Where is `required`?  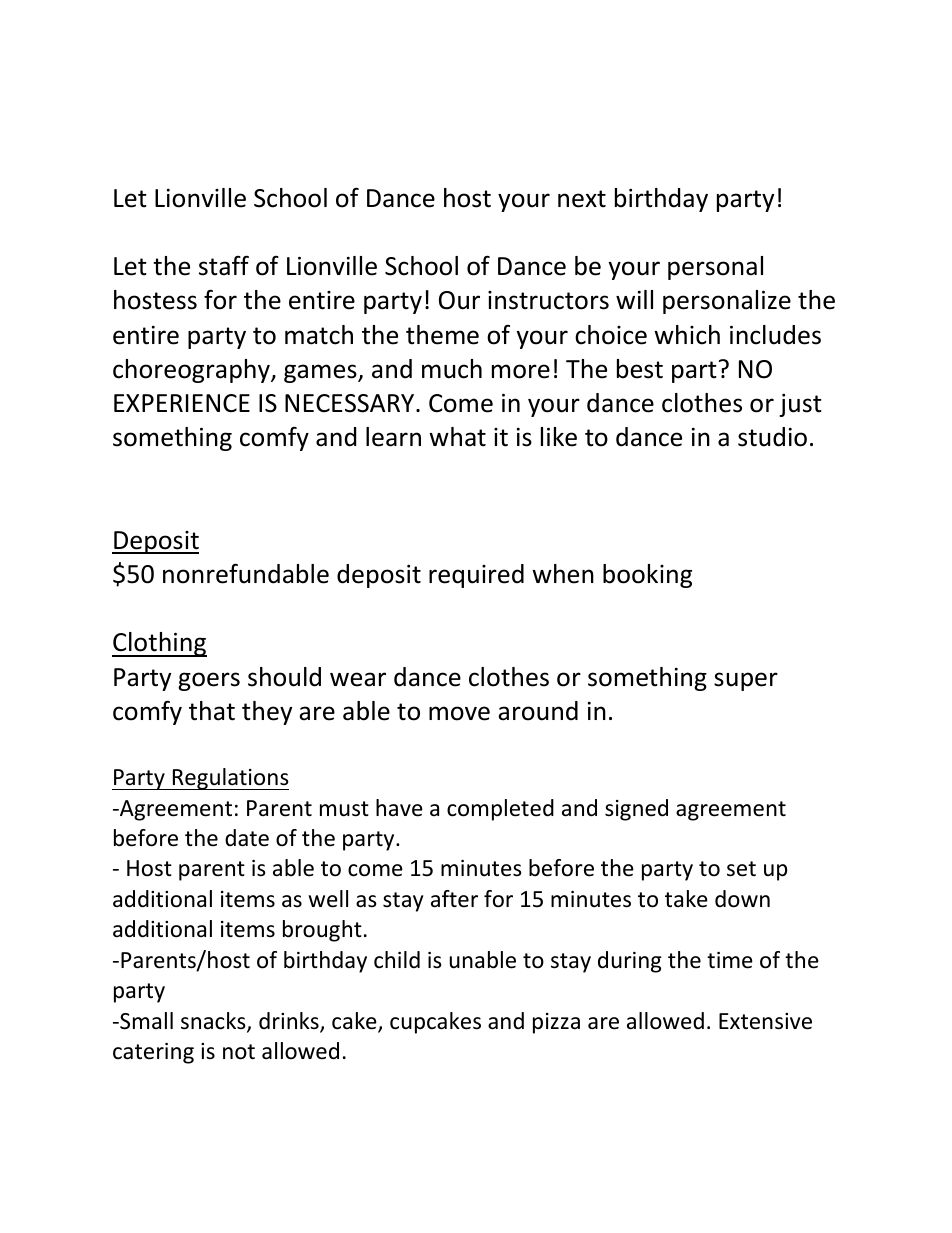 required is located at coordinates (476, 576).
